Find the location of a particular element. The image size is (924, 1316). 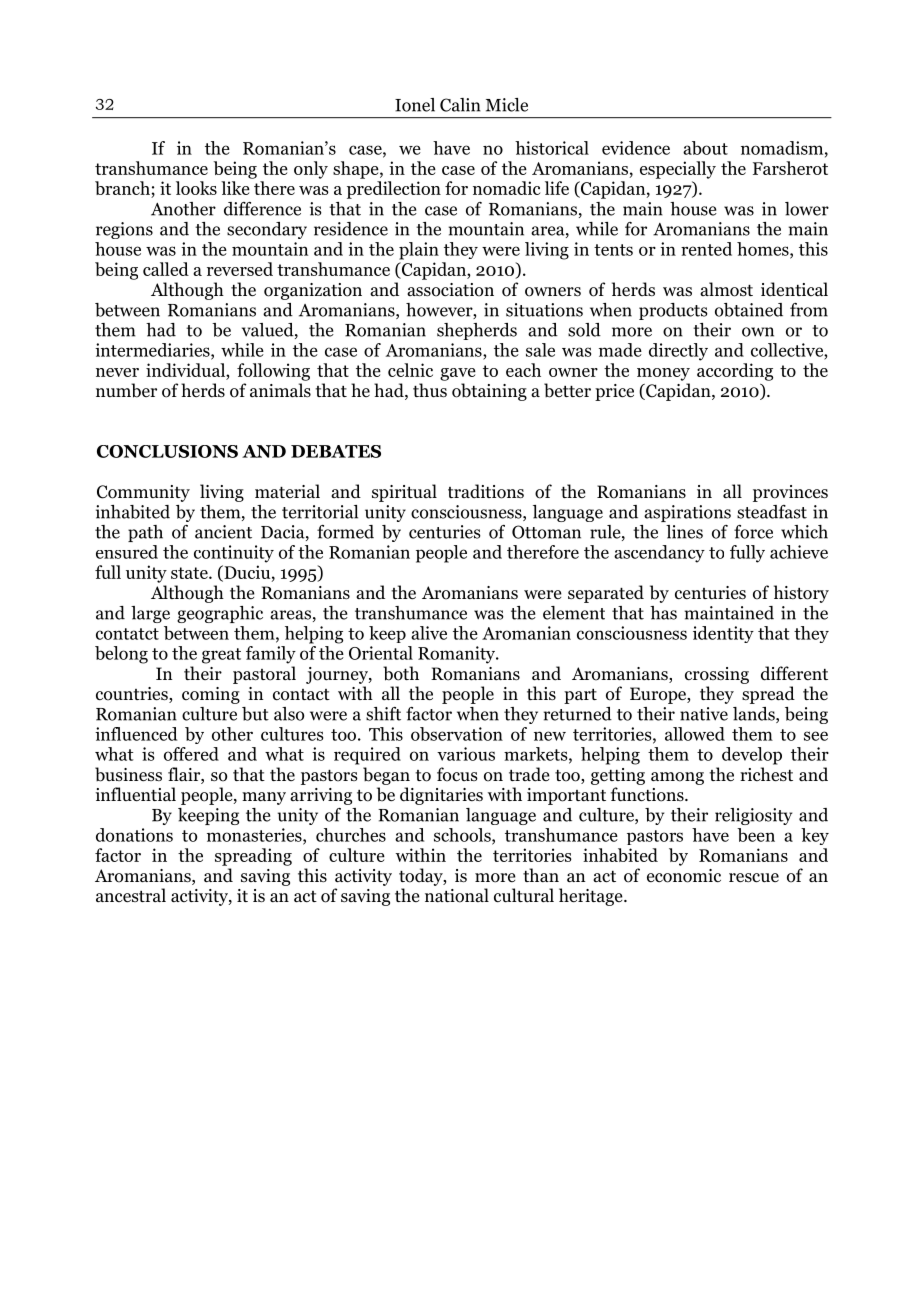

obtained is located at coordinates (749, 310).
